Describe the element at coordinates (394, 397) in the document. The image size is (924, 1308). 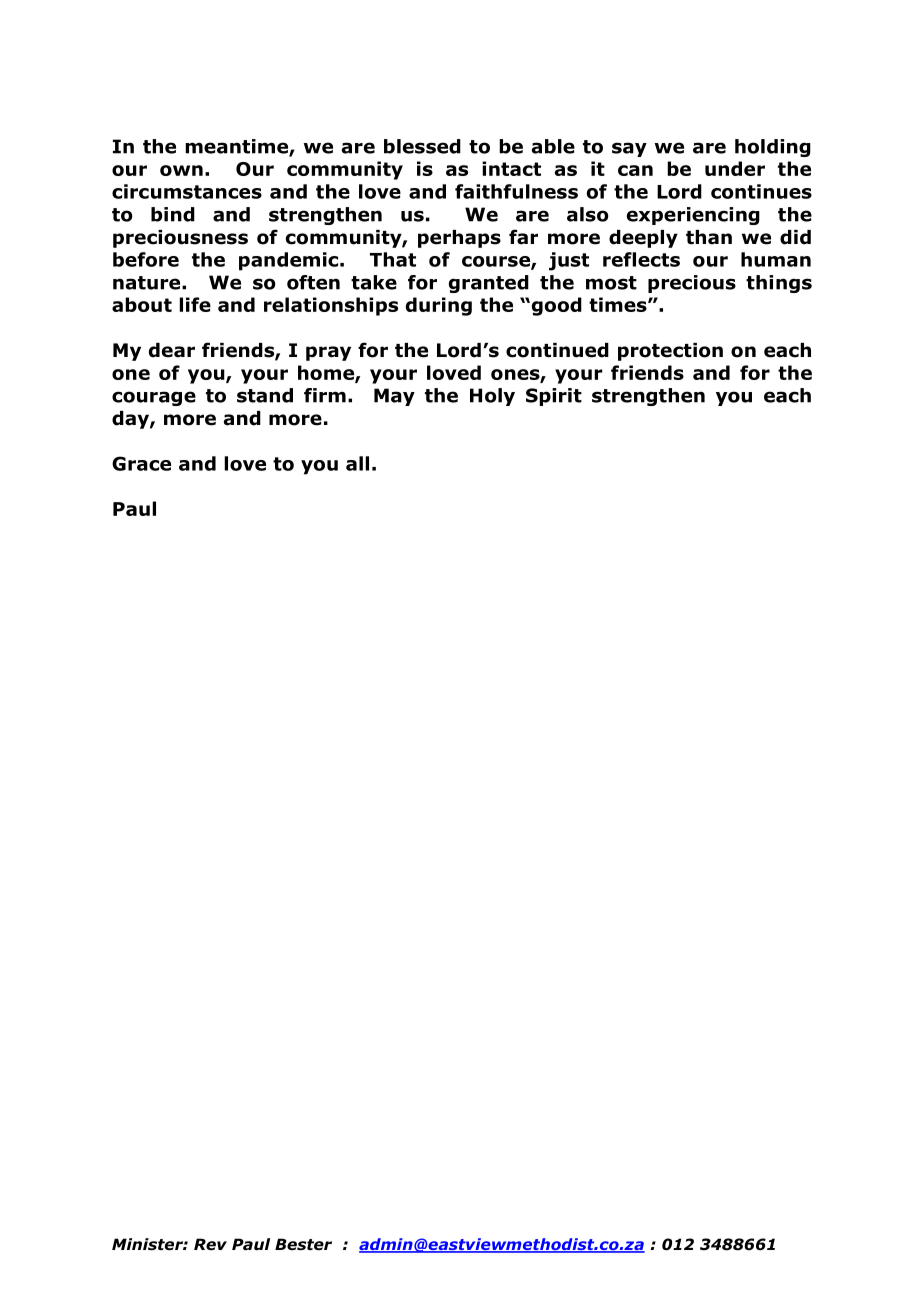
I see `May` at that location.
